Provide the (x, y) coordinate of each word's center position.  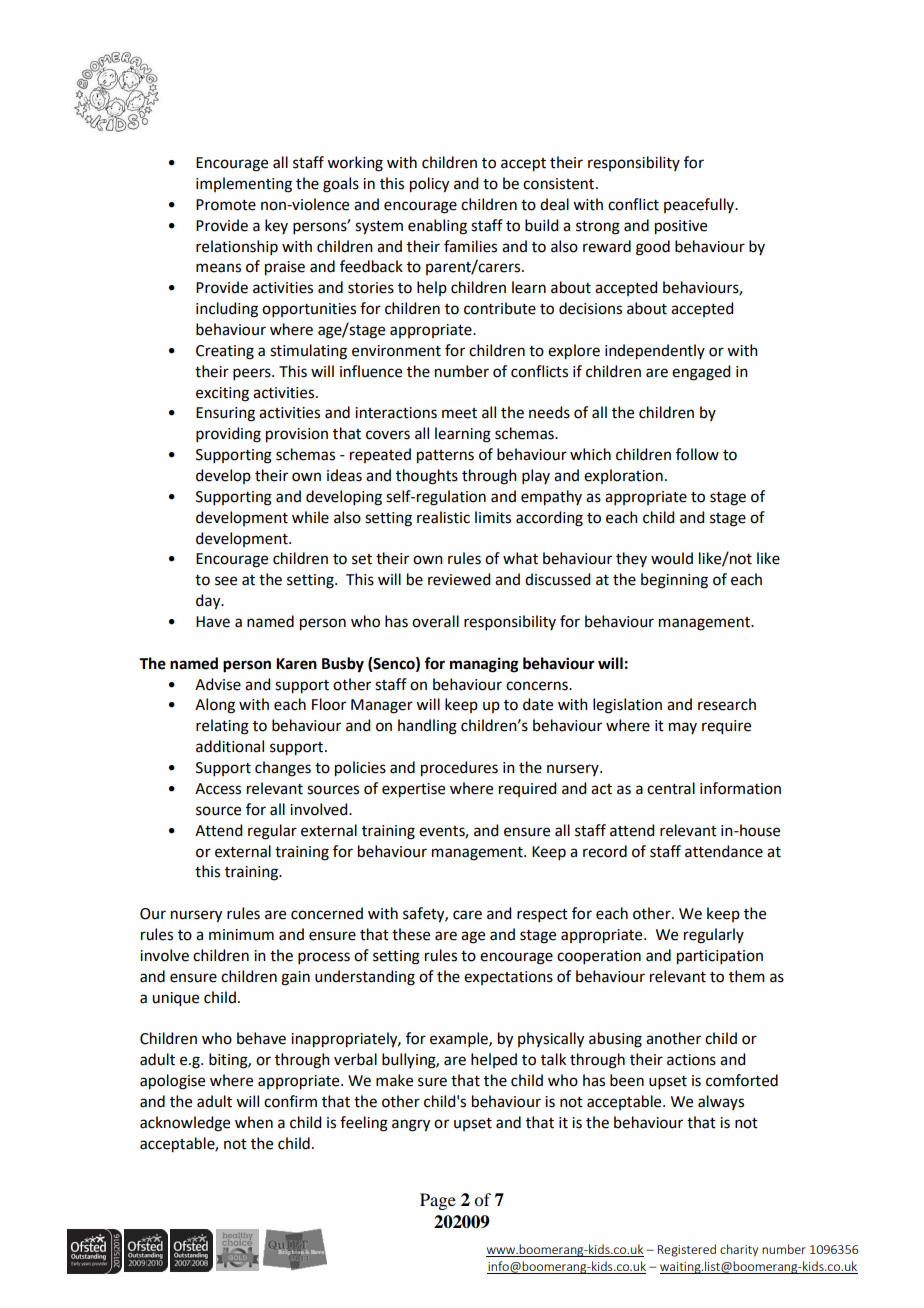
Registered (687, 1250)
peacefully (700, 205)
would (672, 558)
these (411, 934)
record (605, 851)
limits (493, 517)
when (254, 1122)
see (226, 581)
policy (429, 185)
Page (438, 1201)
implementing (244, 185)
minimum (241, 935)
